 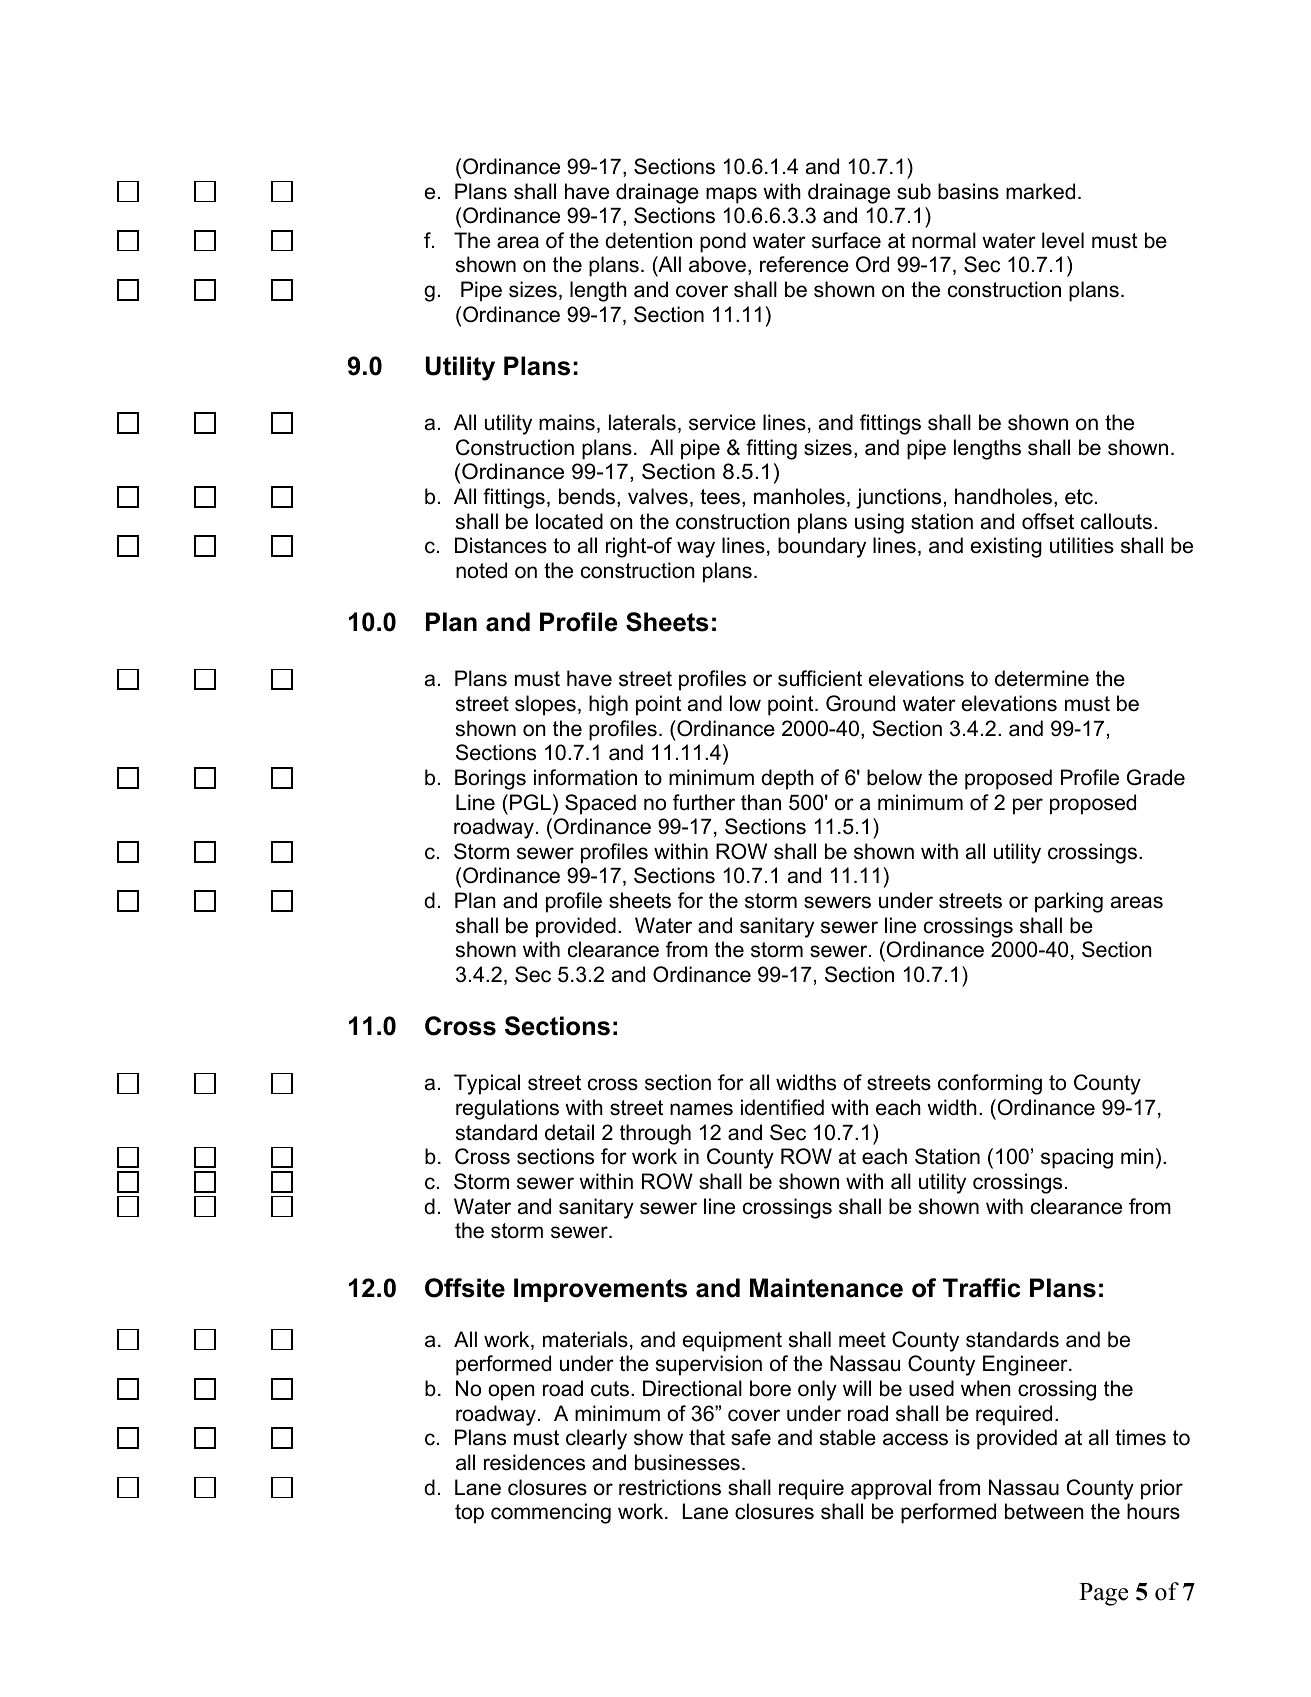 What do you see at coordinates (804, 264) in the document?
I see `reference` at bounding box center [804, 264].
